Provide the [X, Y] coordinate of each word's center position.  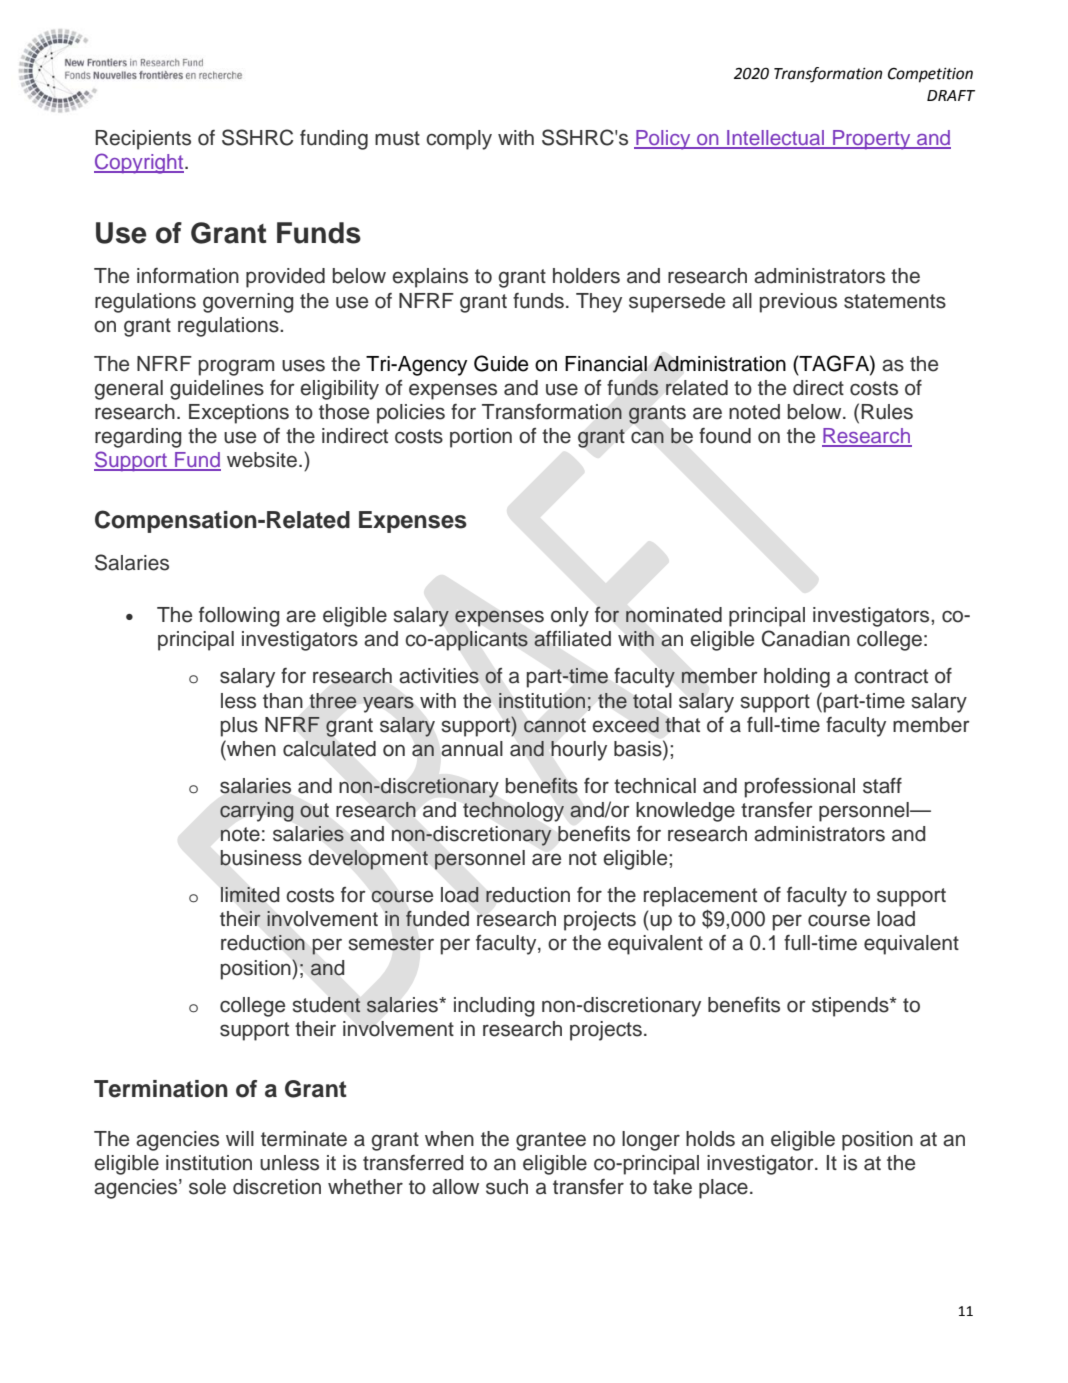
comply [459, 140]
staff [882, 786]
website [262, 460]
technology [513, 812]
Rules [887, 412]
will [240, 1138]
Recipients [143, 140]
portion [481, 438]
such [507, 1187]
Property [872, 140]
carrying [256, 812]
